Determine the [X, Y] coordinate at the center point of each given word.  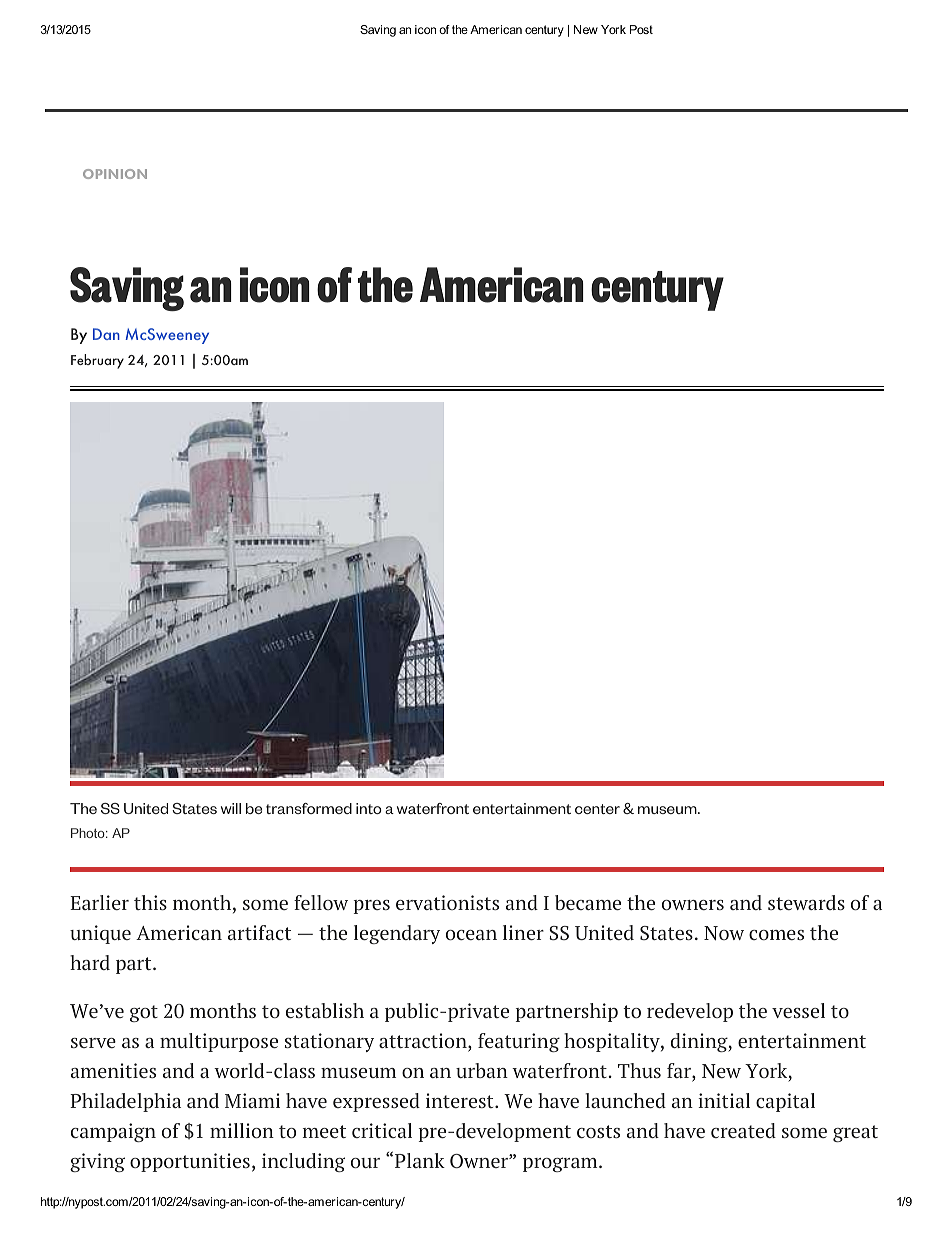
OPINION [115, 174]
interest [461, 1100]
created [743, 1130]
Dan [106, 334]
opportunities [190, 1162]
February [97, 361]
